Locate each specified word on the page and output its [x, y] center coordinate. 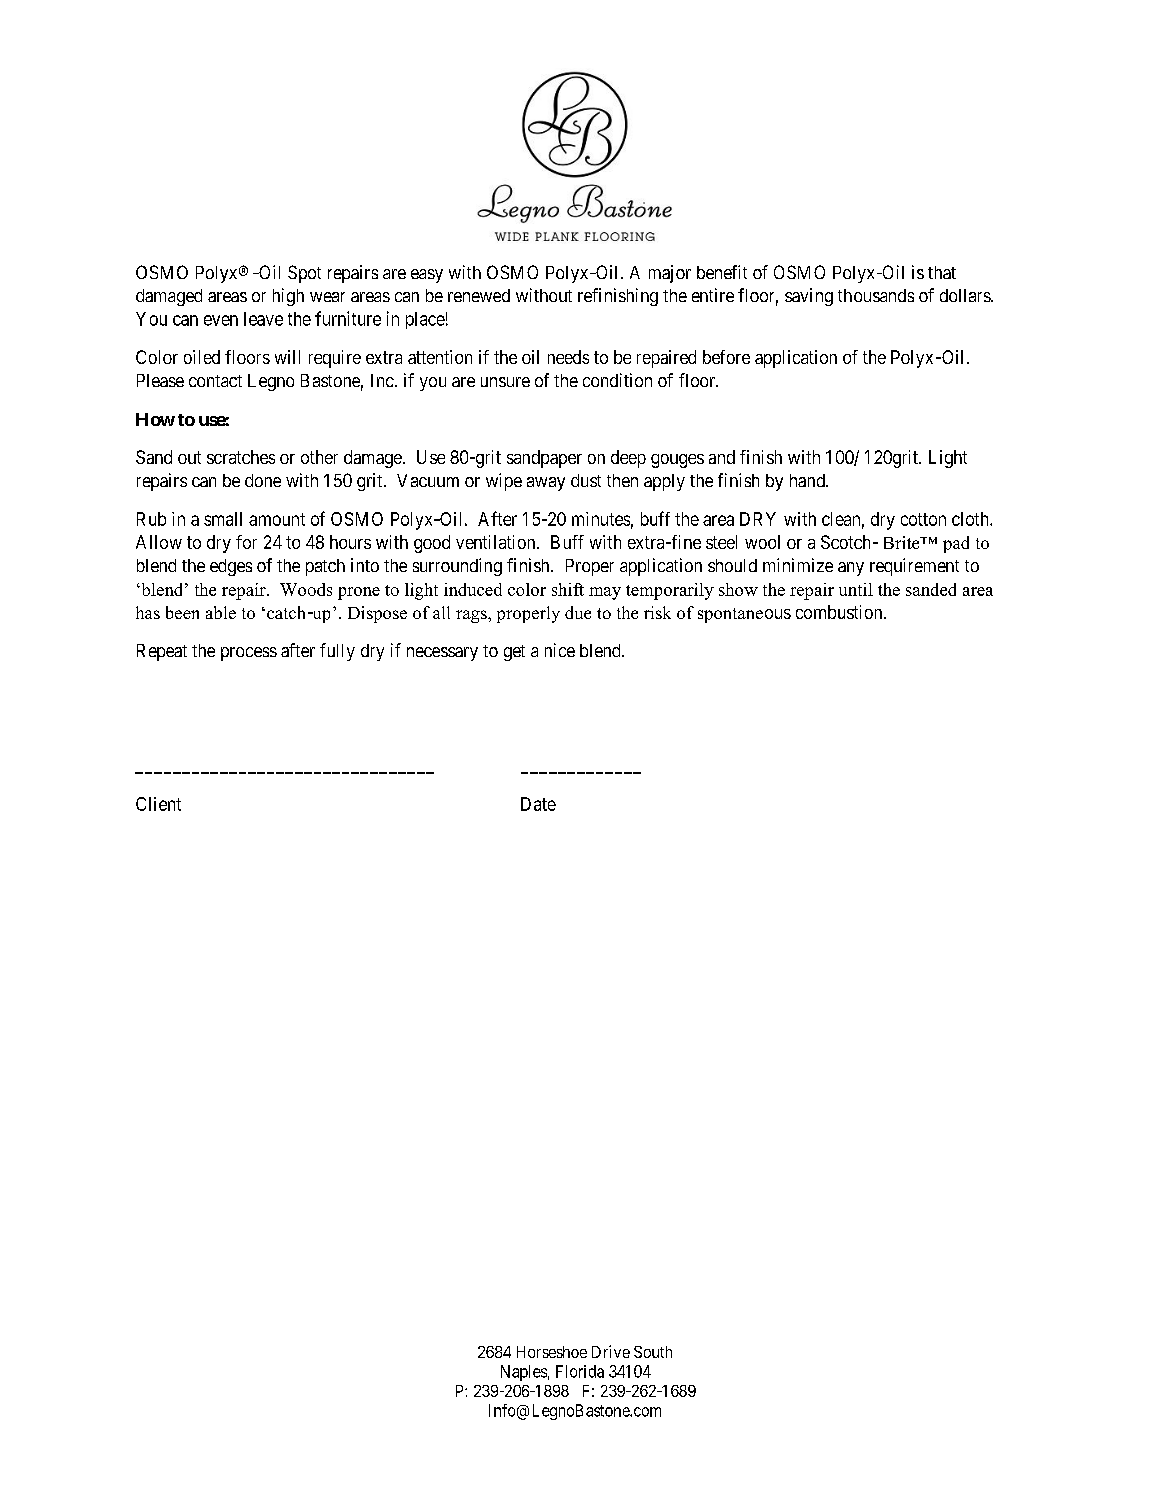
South [653, 1352]
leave [263, 319]
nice [560, 650]
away [546, 484]
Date [538, 804]
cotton [923, 519]
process [249, 654]
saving [809, 297]
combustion [840, 612]
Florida [580, 1371]
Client [158, 804]
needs [568, 357]
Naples [524, 1373]
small [223, 519]
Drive [611, 1351]
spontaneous [744, 615]
